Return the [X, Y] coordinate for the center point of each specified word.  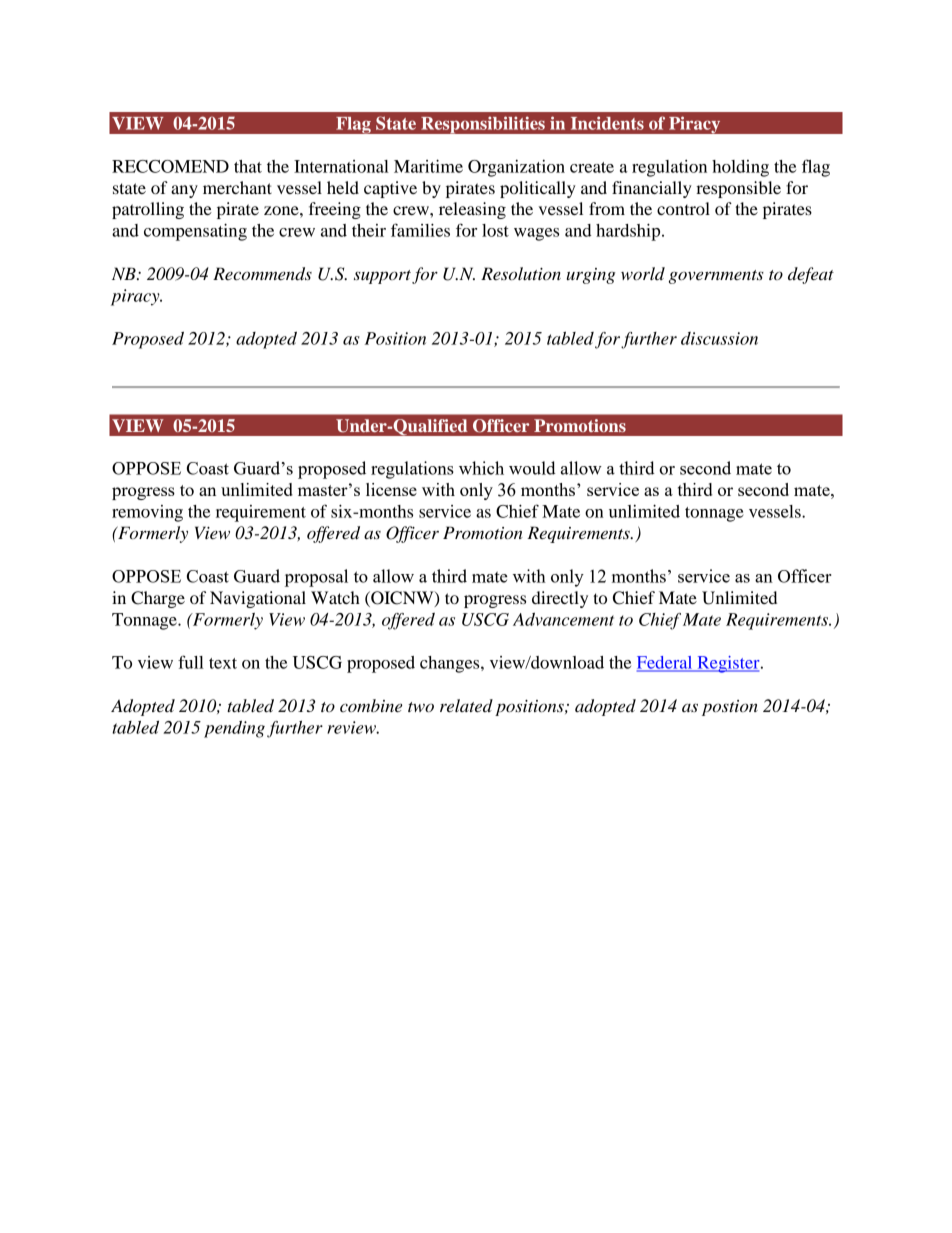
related [466, 705]
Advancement [563, 619]
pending [234, 729]
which [481, 468]
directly [560, 599]
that [248, 166]
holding [740, 168]
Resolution [521, 273]
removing [147, 513]
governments [716, 277]
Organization [516, 168]
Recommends [262, 274]
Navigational [258, 599]
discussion [719, 338]
